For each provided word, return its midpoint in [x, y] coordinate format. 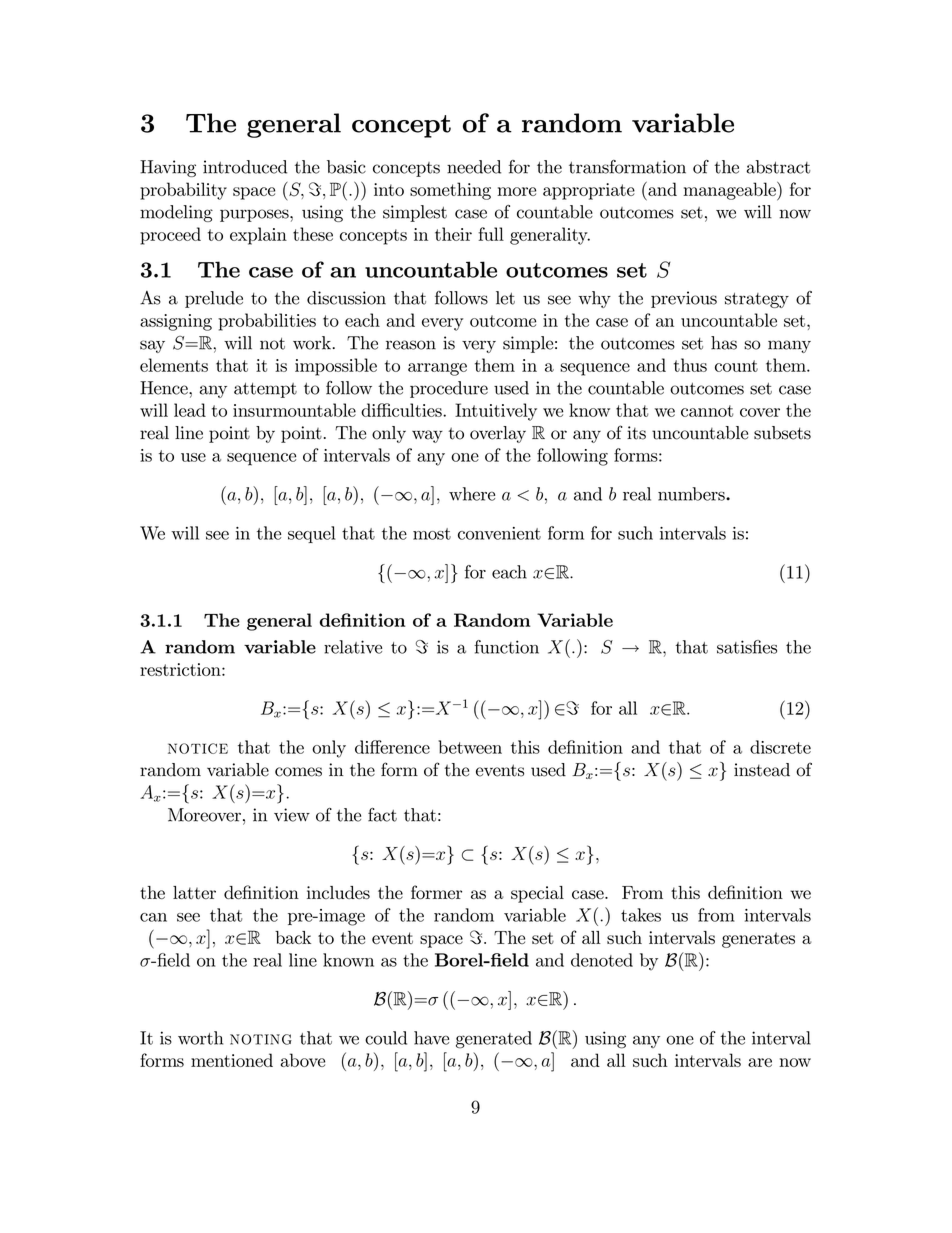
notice [198, 748]
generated [494, 1040]
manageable [730, 191]
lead [190, 410]
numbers [692, 494]
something [450, 191]
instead [762, 770]
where [472, 494]
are [760, 1062]
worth [200, 1038]
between [470, 747]
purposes [255, 215]
